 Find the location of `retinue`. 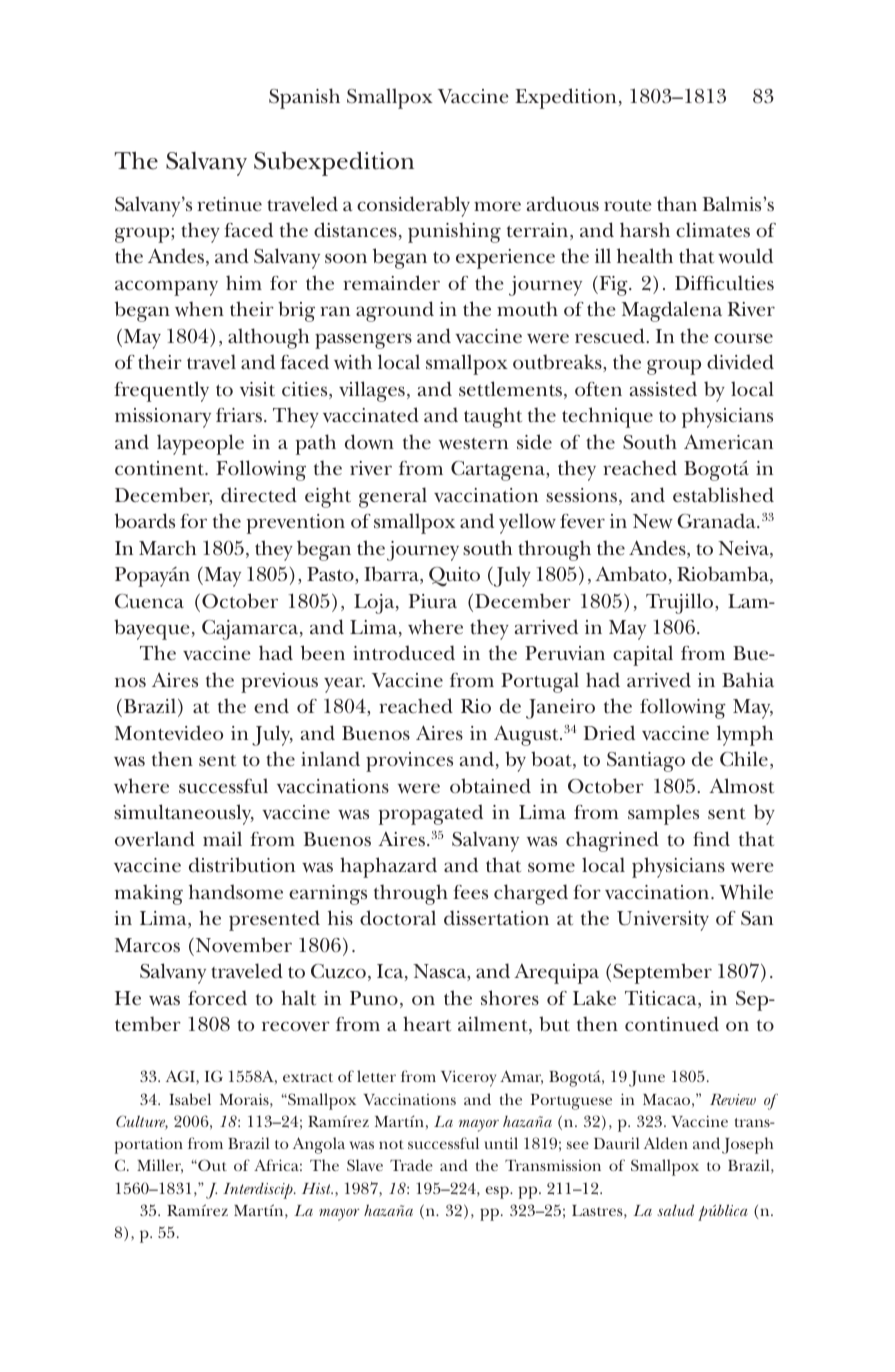

retinue is located at coordinates (229, 204).
